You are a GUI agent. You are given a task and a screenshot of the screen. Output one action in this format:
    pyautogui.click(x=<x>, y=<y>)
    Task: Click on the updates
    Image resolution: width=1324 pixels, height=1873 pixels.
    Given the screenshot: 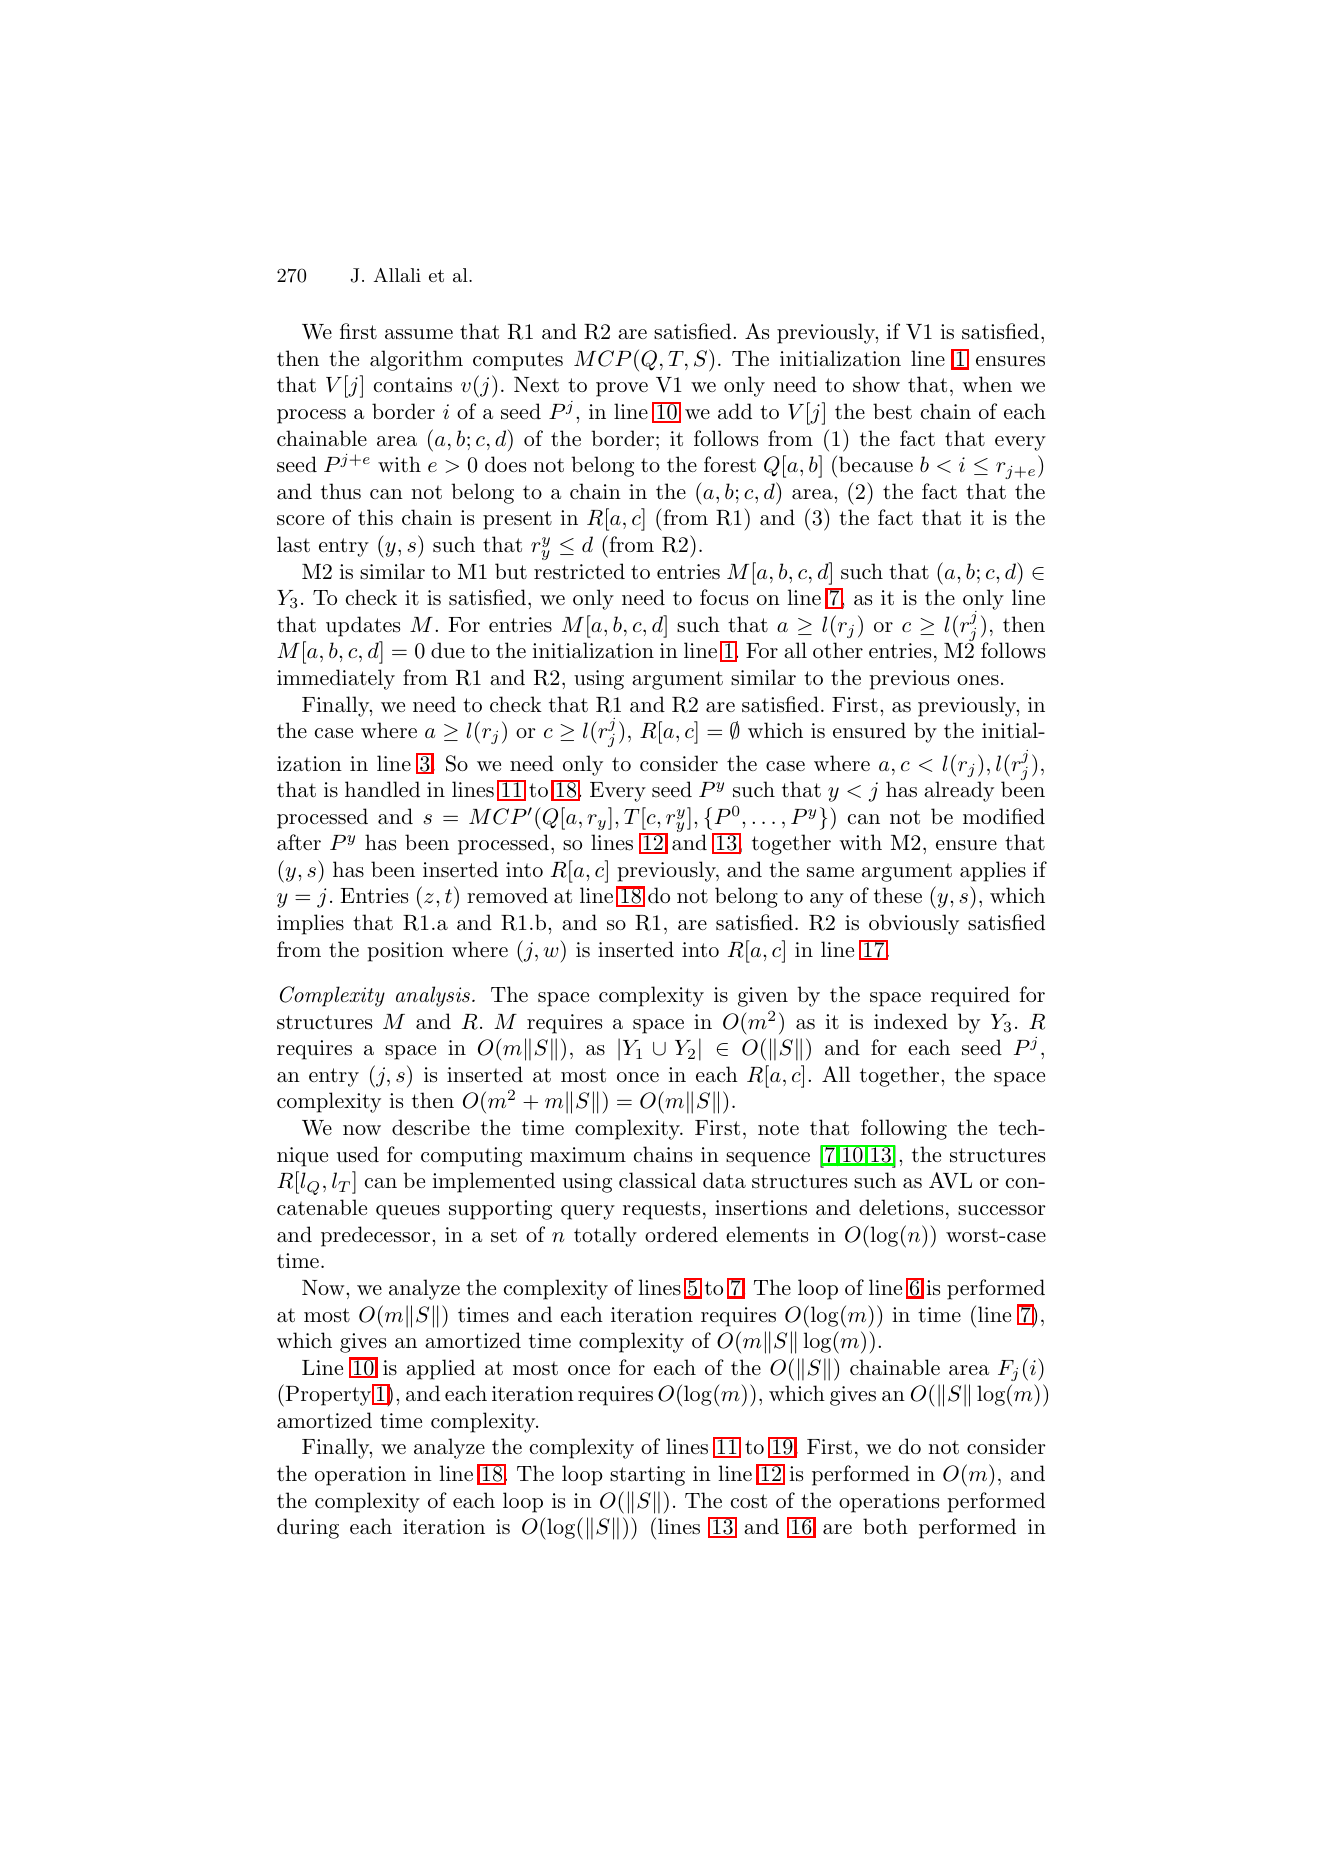 What is the action you would take?
    pyautogui.click(x=363, y=626)
